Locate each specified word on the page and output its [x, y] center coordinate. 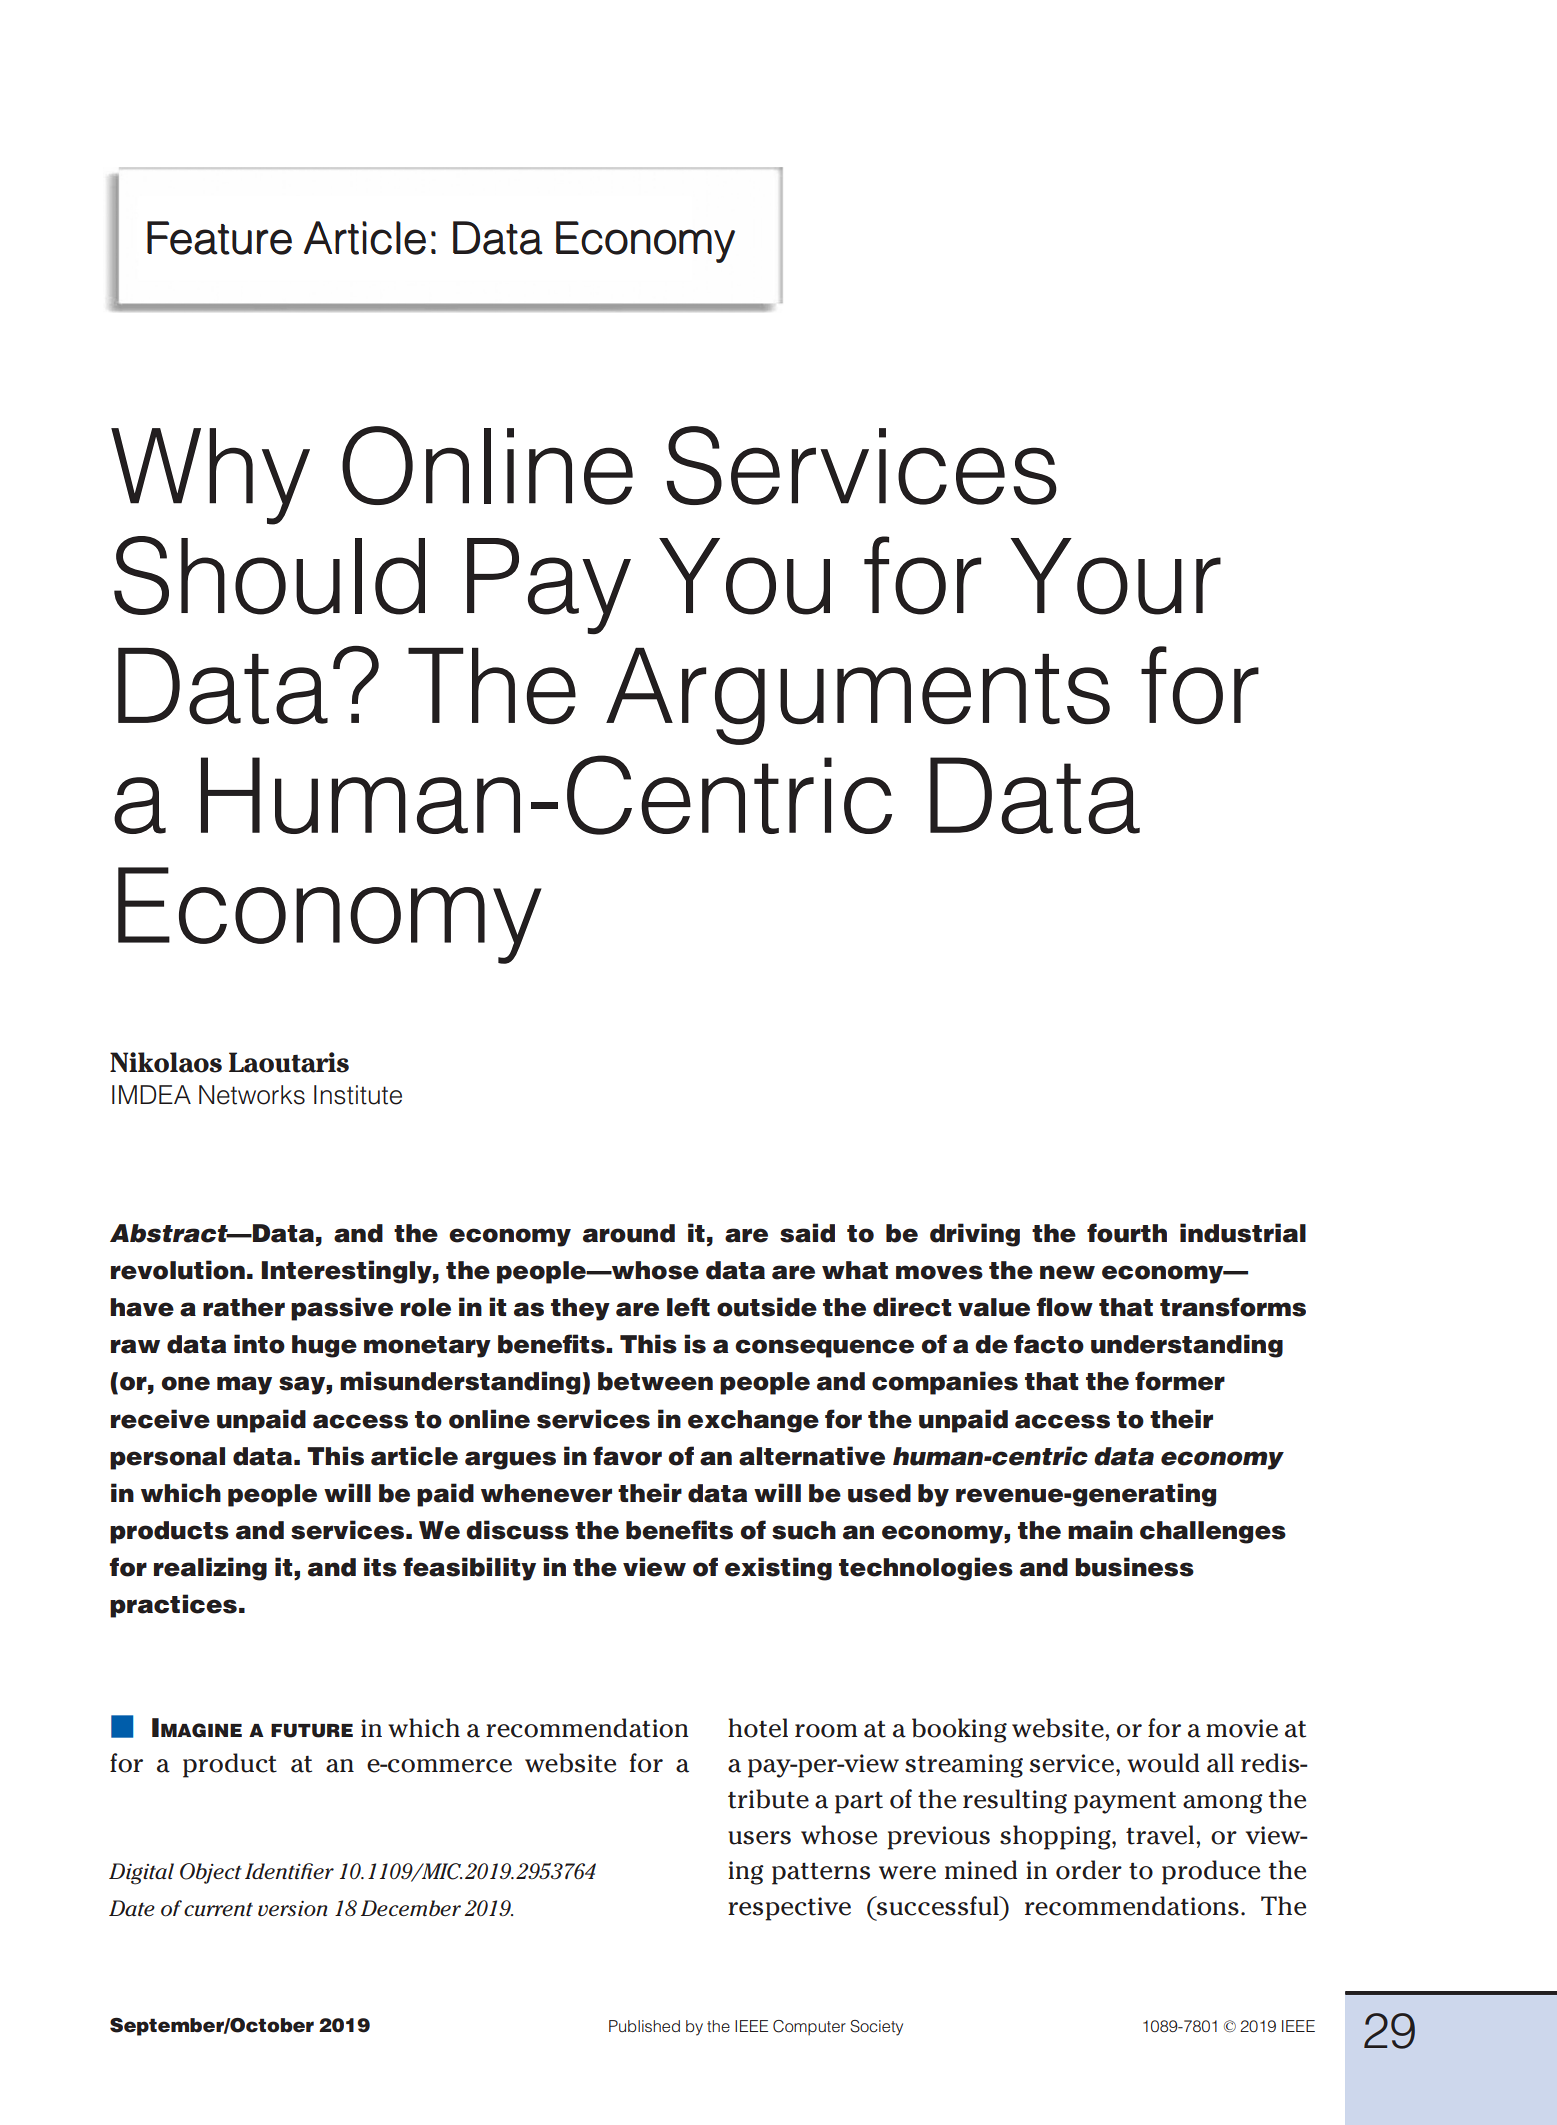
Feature [219, 238]
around [629, 1233]
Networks [252, 1095]
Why [210, 476]
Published [644, 2026]
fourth [1127, 1233]
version [293, 1908]
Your [1116, 576]
